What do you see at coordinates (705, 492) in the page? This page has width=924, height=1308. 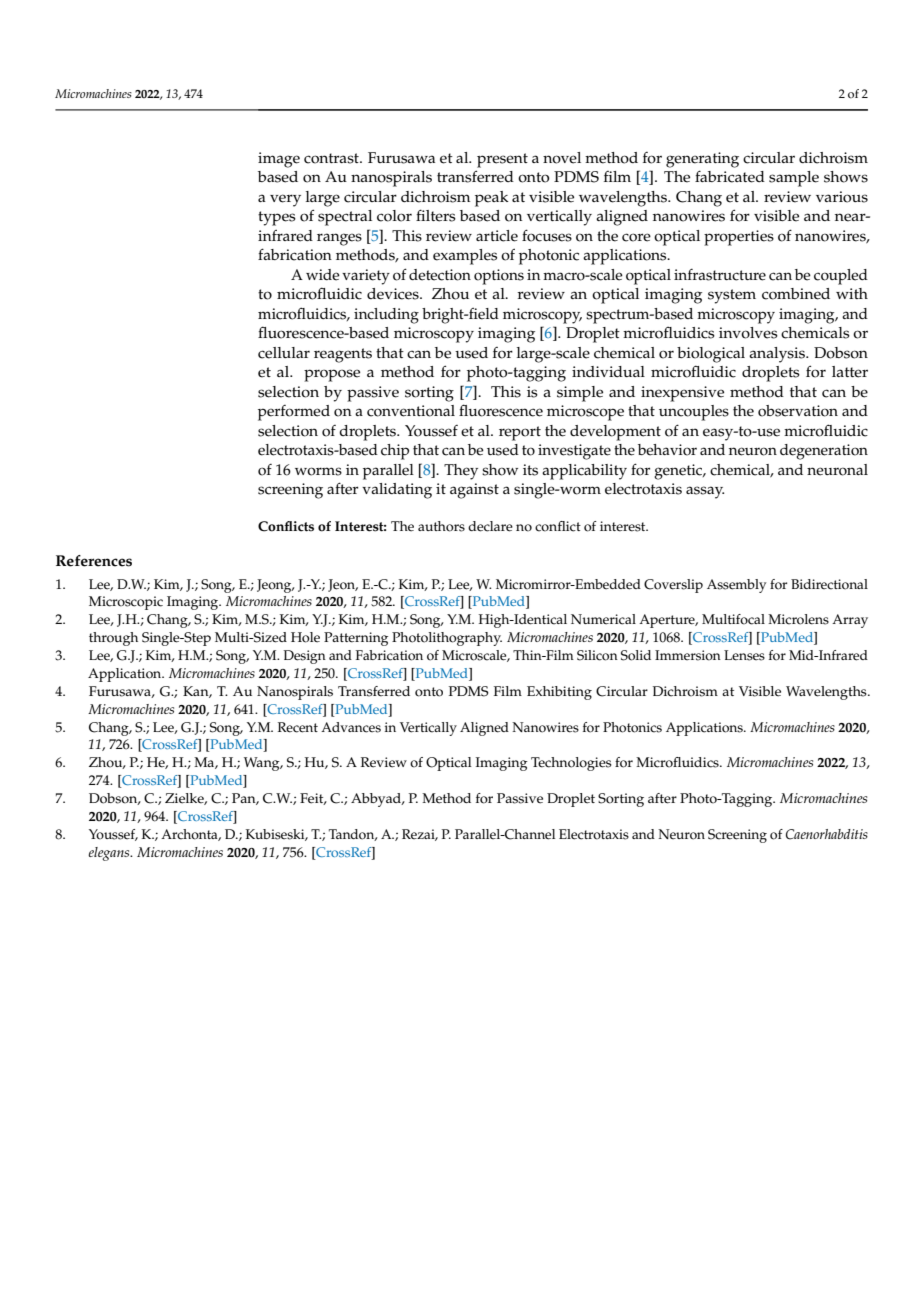 I see `assay` at bounding box center [705, 492].
